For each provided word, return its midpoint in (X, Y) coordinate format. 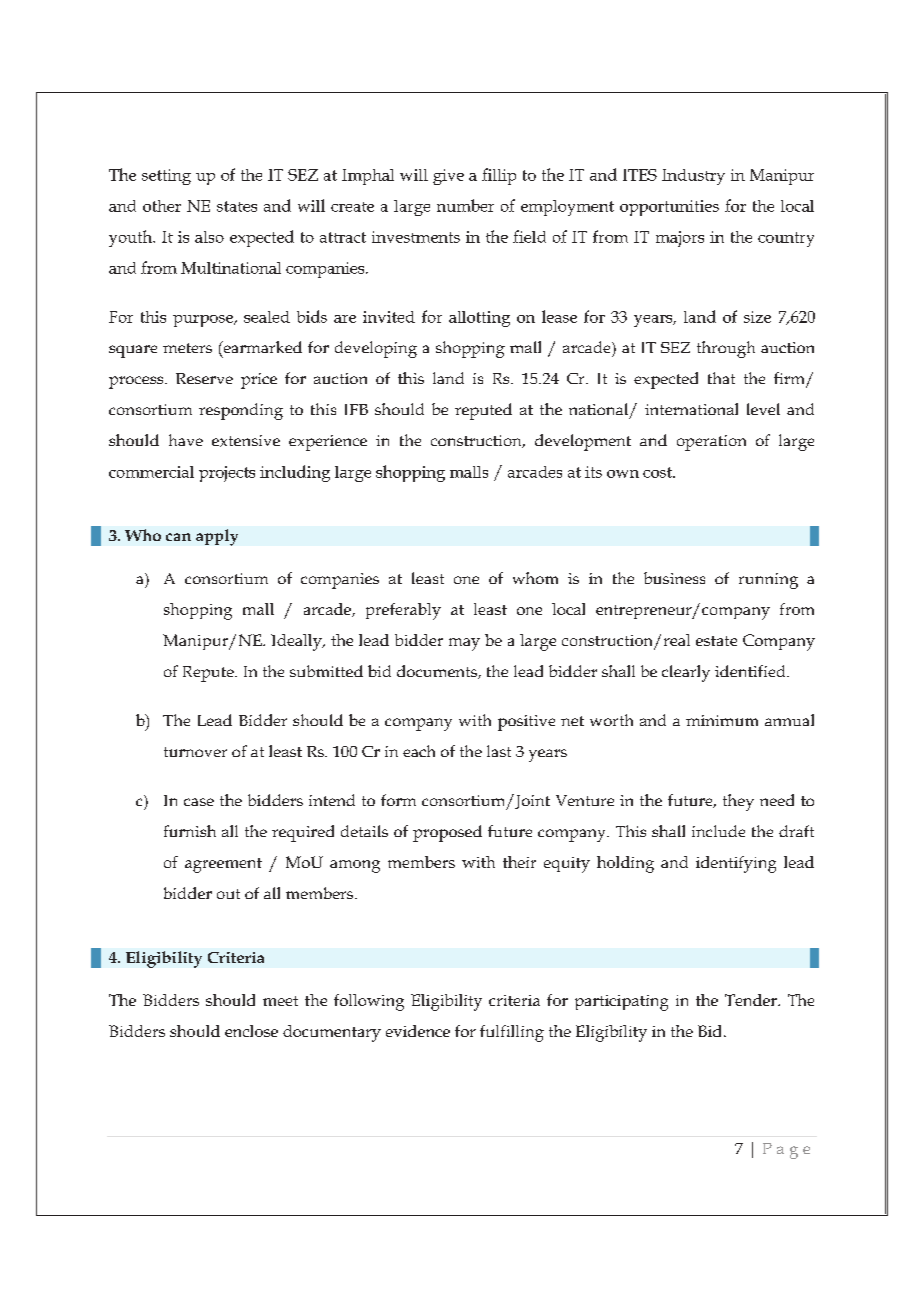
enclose (251, 1031)
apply (217, 537)
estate (716, 641)
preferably (403, 611)
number (465, 205)
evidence (418, 1031)
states (237, 206)
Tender (752, 1000)
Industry (693, 177)
